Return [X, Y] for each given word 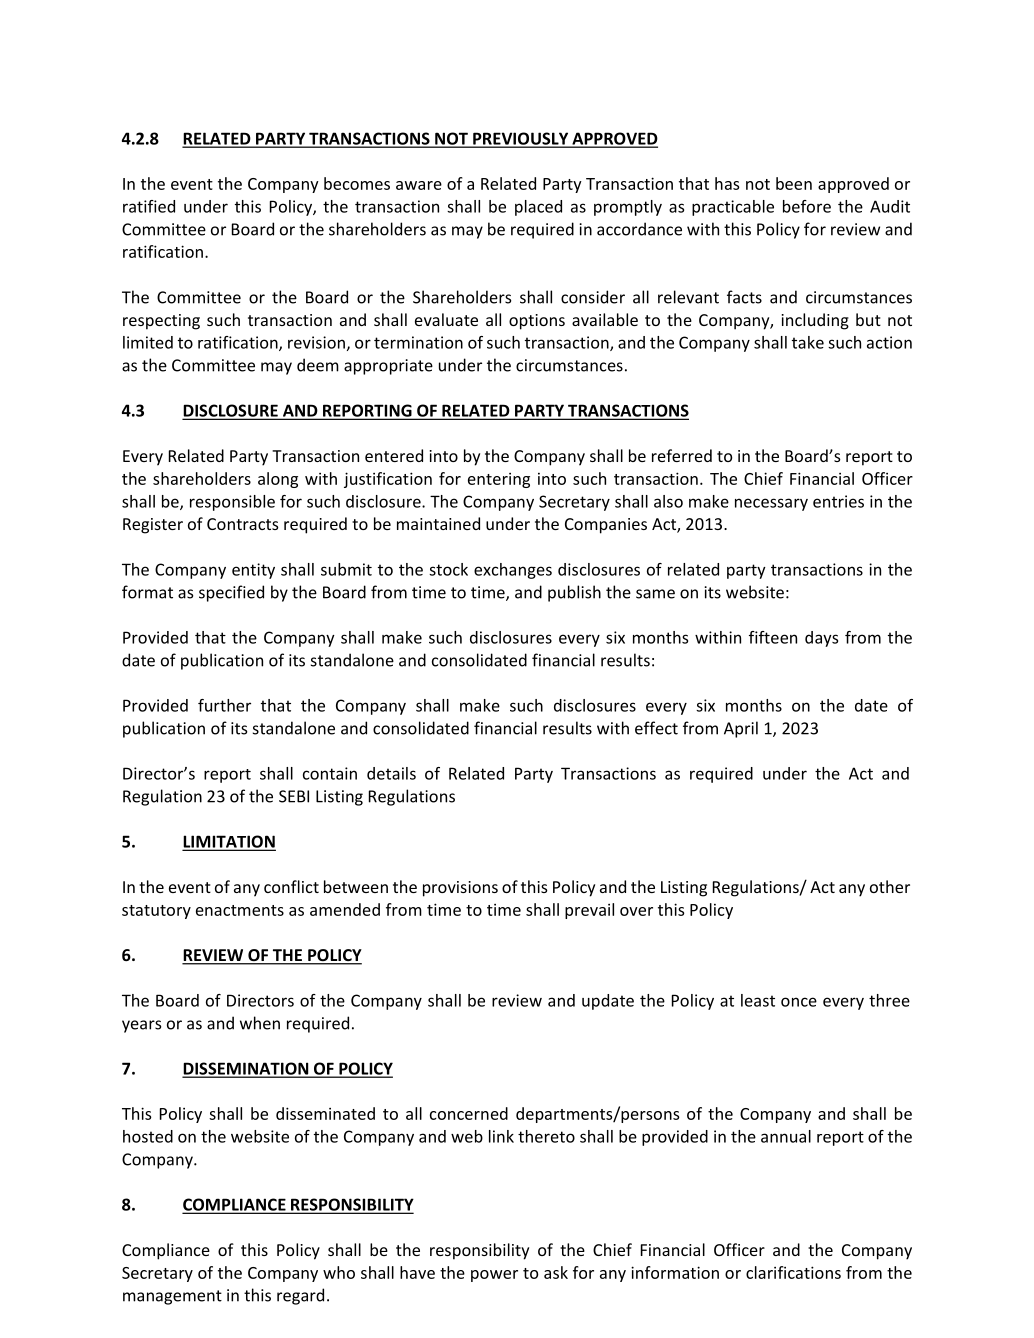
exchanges [513, 571]
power [494, 1276]
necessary [771, 504]
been [794, 183]
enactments [240, 910]
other [890, 886]
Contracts [243, 524]
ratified [149, 206]
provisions [460, 889]
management [172, 1297]
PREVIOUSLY [521, 139]
